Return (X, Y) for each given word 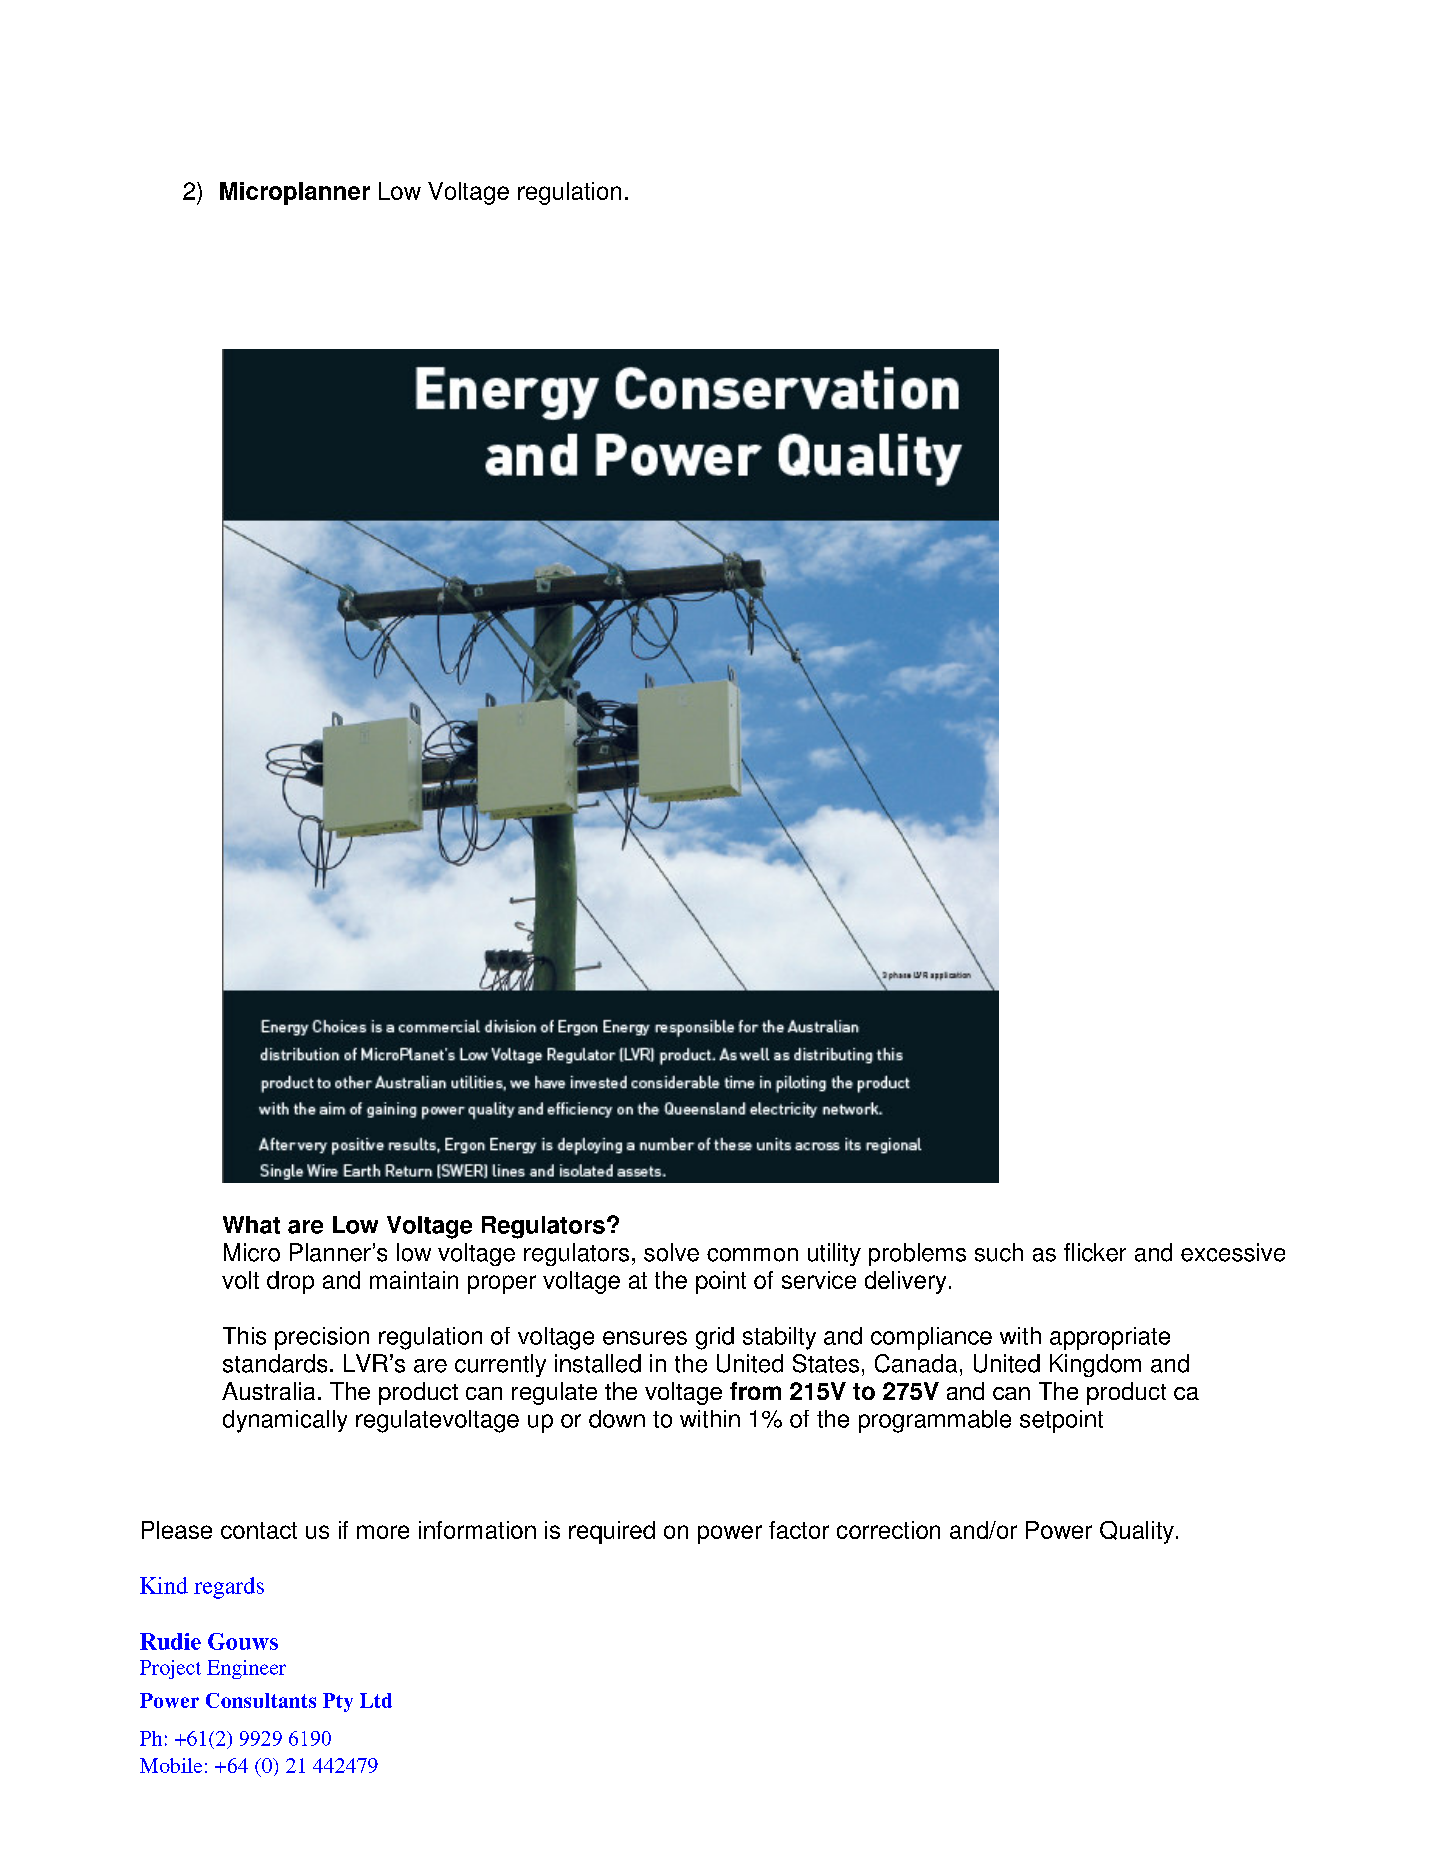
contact (259, 1530)
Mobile (171, 1765)
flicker (1095, 1252)
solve (671, 1252)
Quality (1137, 1532)
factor (799, 1530)
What (251, 1225)
